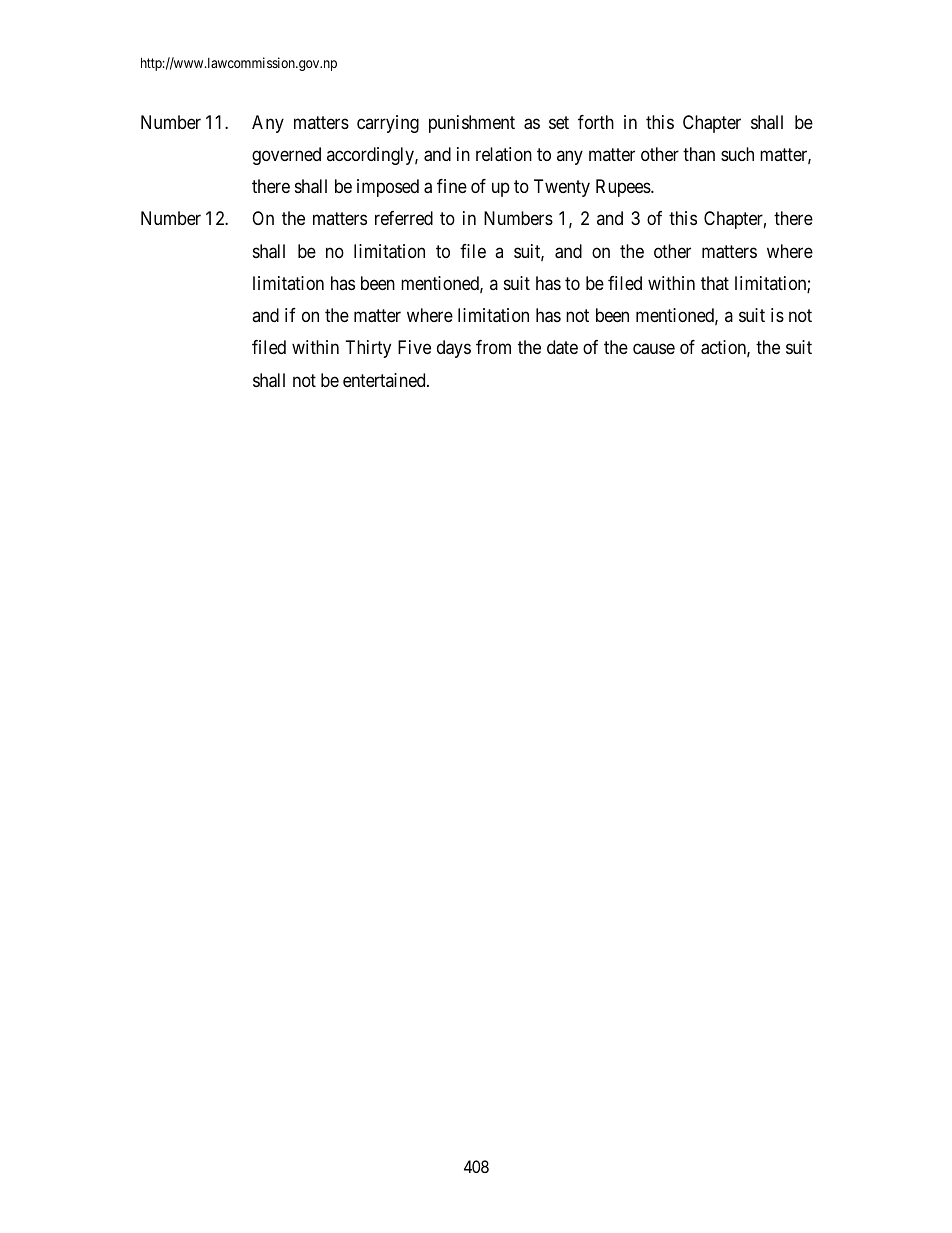 The image size is (952, 1233). What do you see at coordinates (493, 347) in the image?
I see `from` at bounding box center [493, 347].
